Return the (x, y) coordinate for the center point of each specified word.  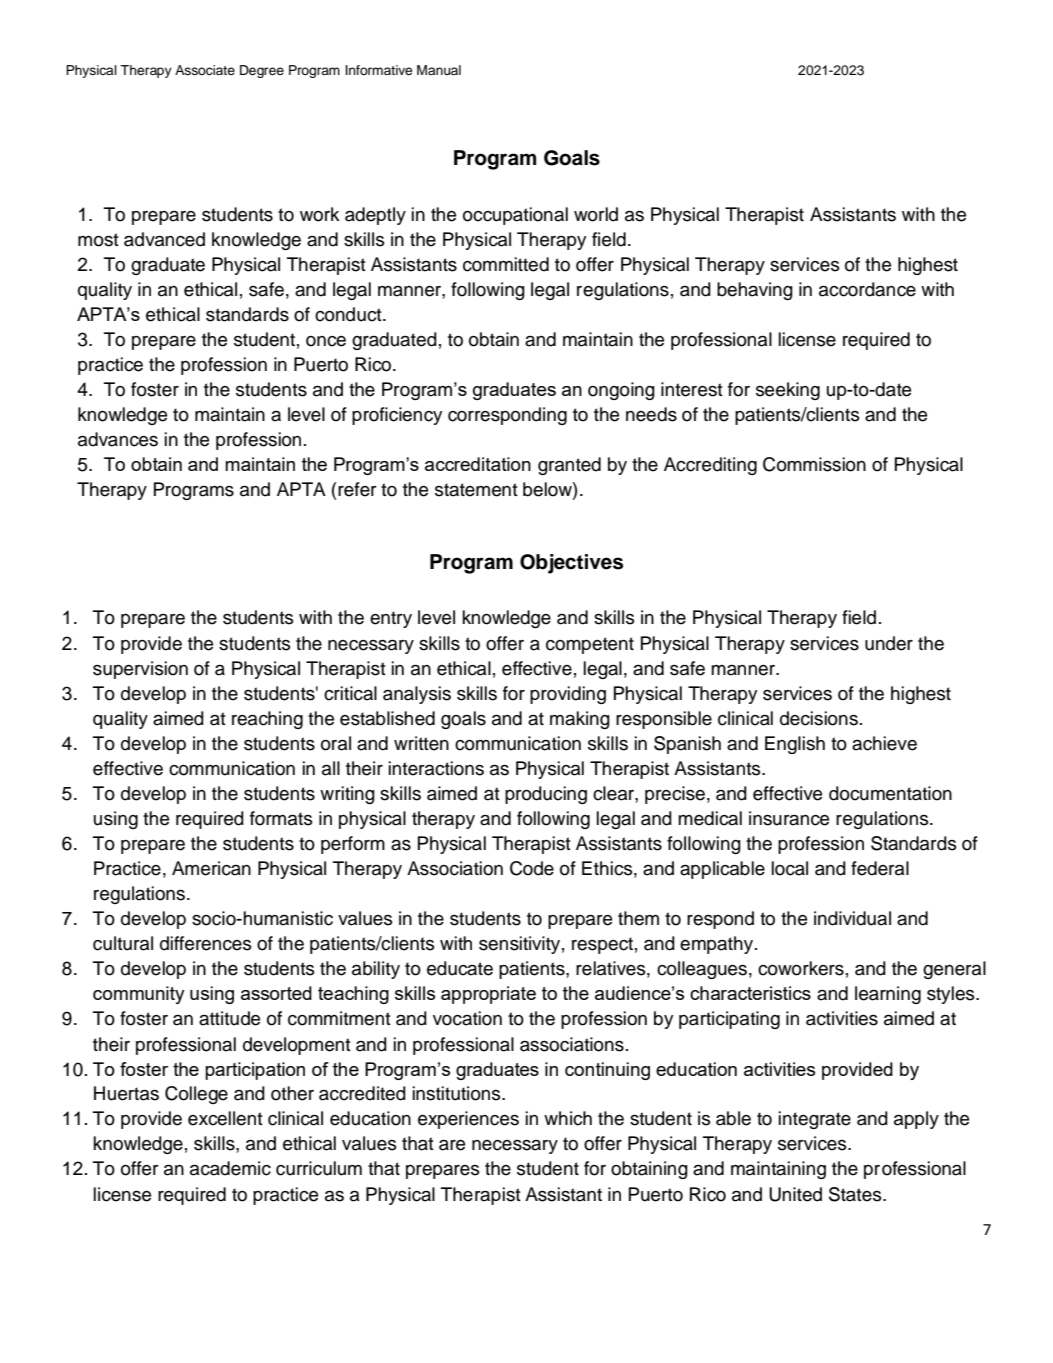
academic (230, 1168)
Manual (439, 70)
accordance (867, 289)
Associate (205, 70)
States (856, 1194)
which (568, 1118)
